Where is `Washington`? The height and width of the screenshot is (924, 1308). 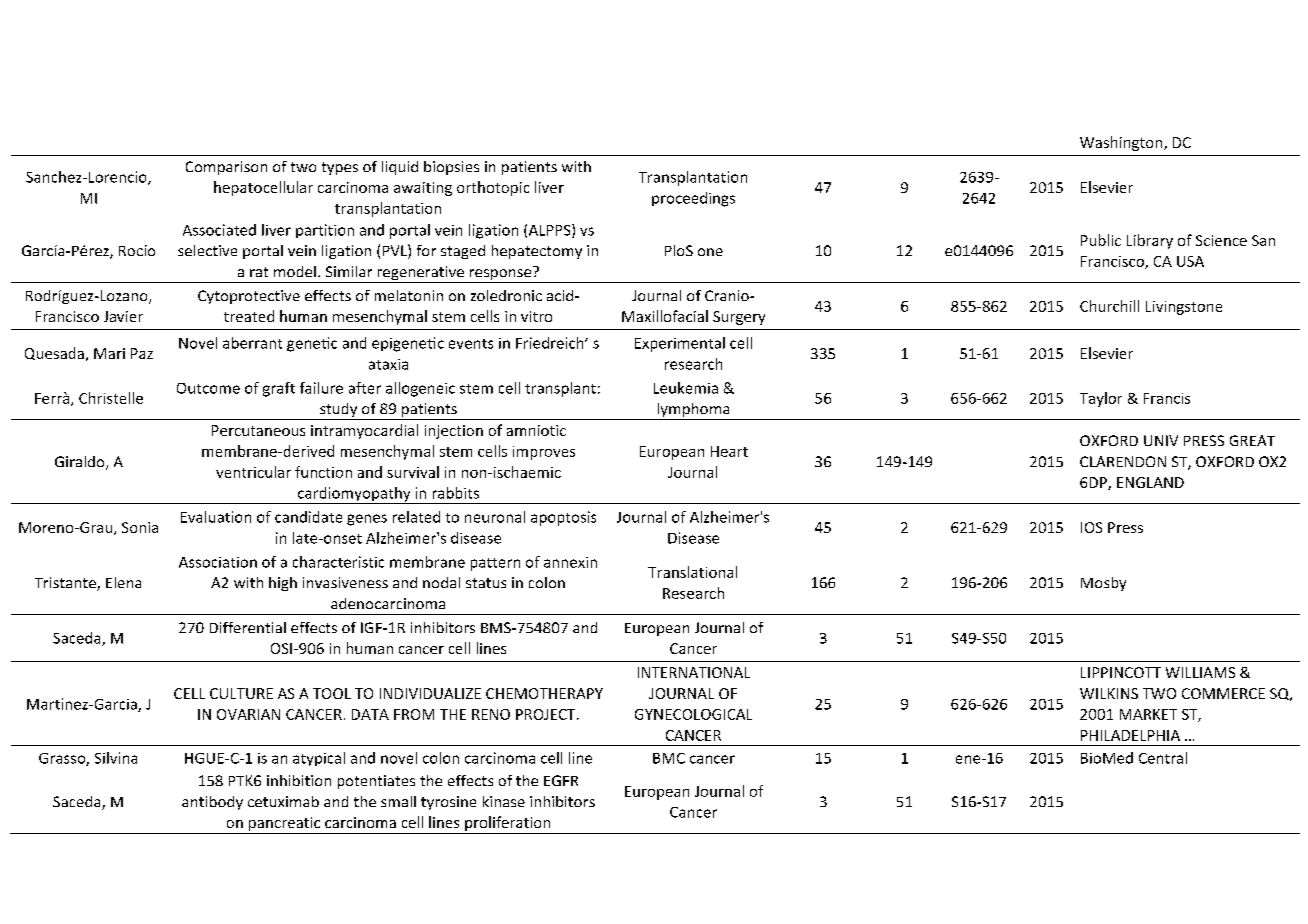
Washington is located at coordinates (1122, 143).
